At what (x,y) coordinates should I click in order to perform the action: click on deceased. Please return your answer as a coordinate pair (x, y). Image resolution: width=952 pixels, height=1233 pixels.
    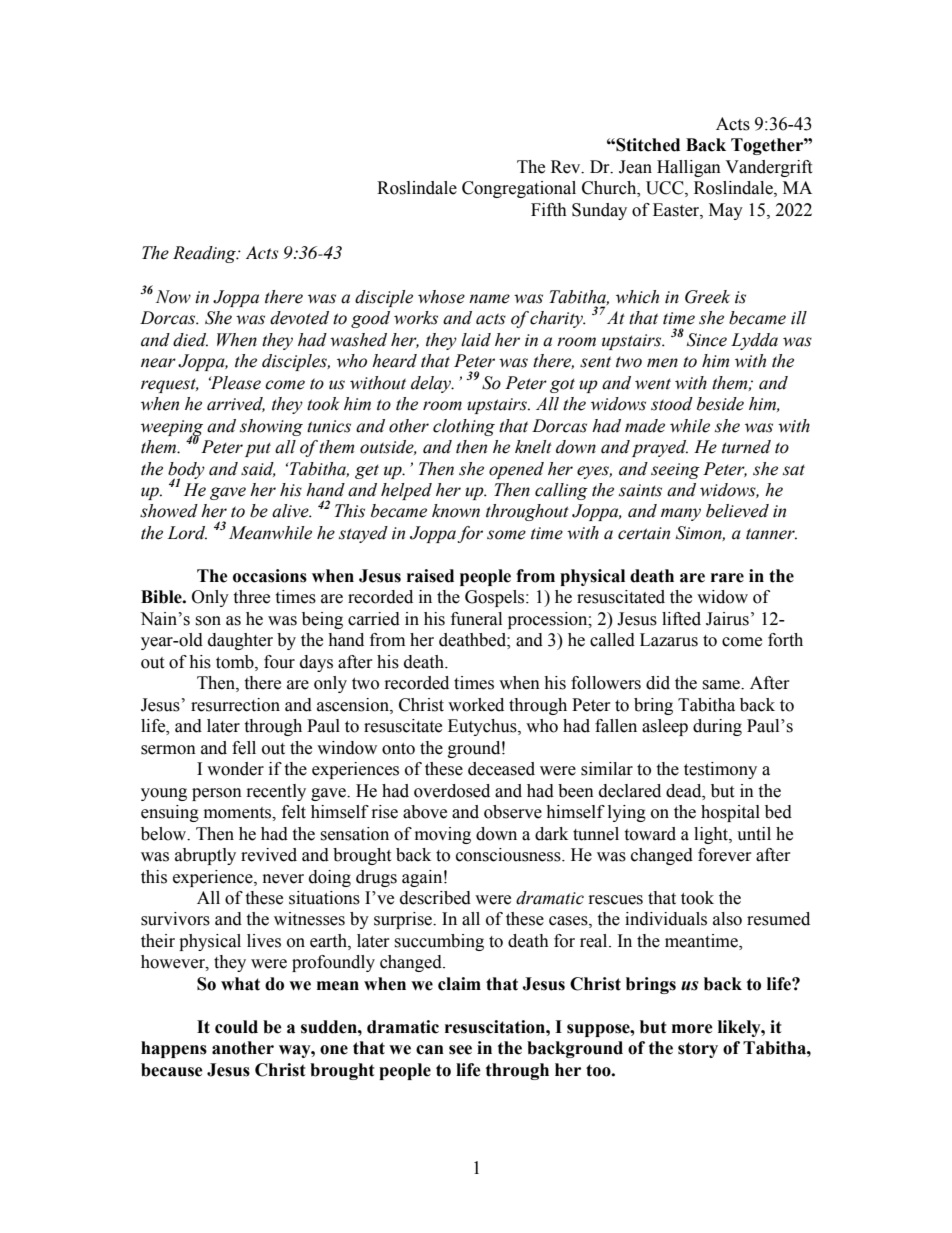
    Looking at the image, I should click on (501, 769).
